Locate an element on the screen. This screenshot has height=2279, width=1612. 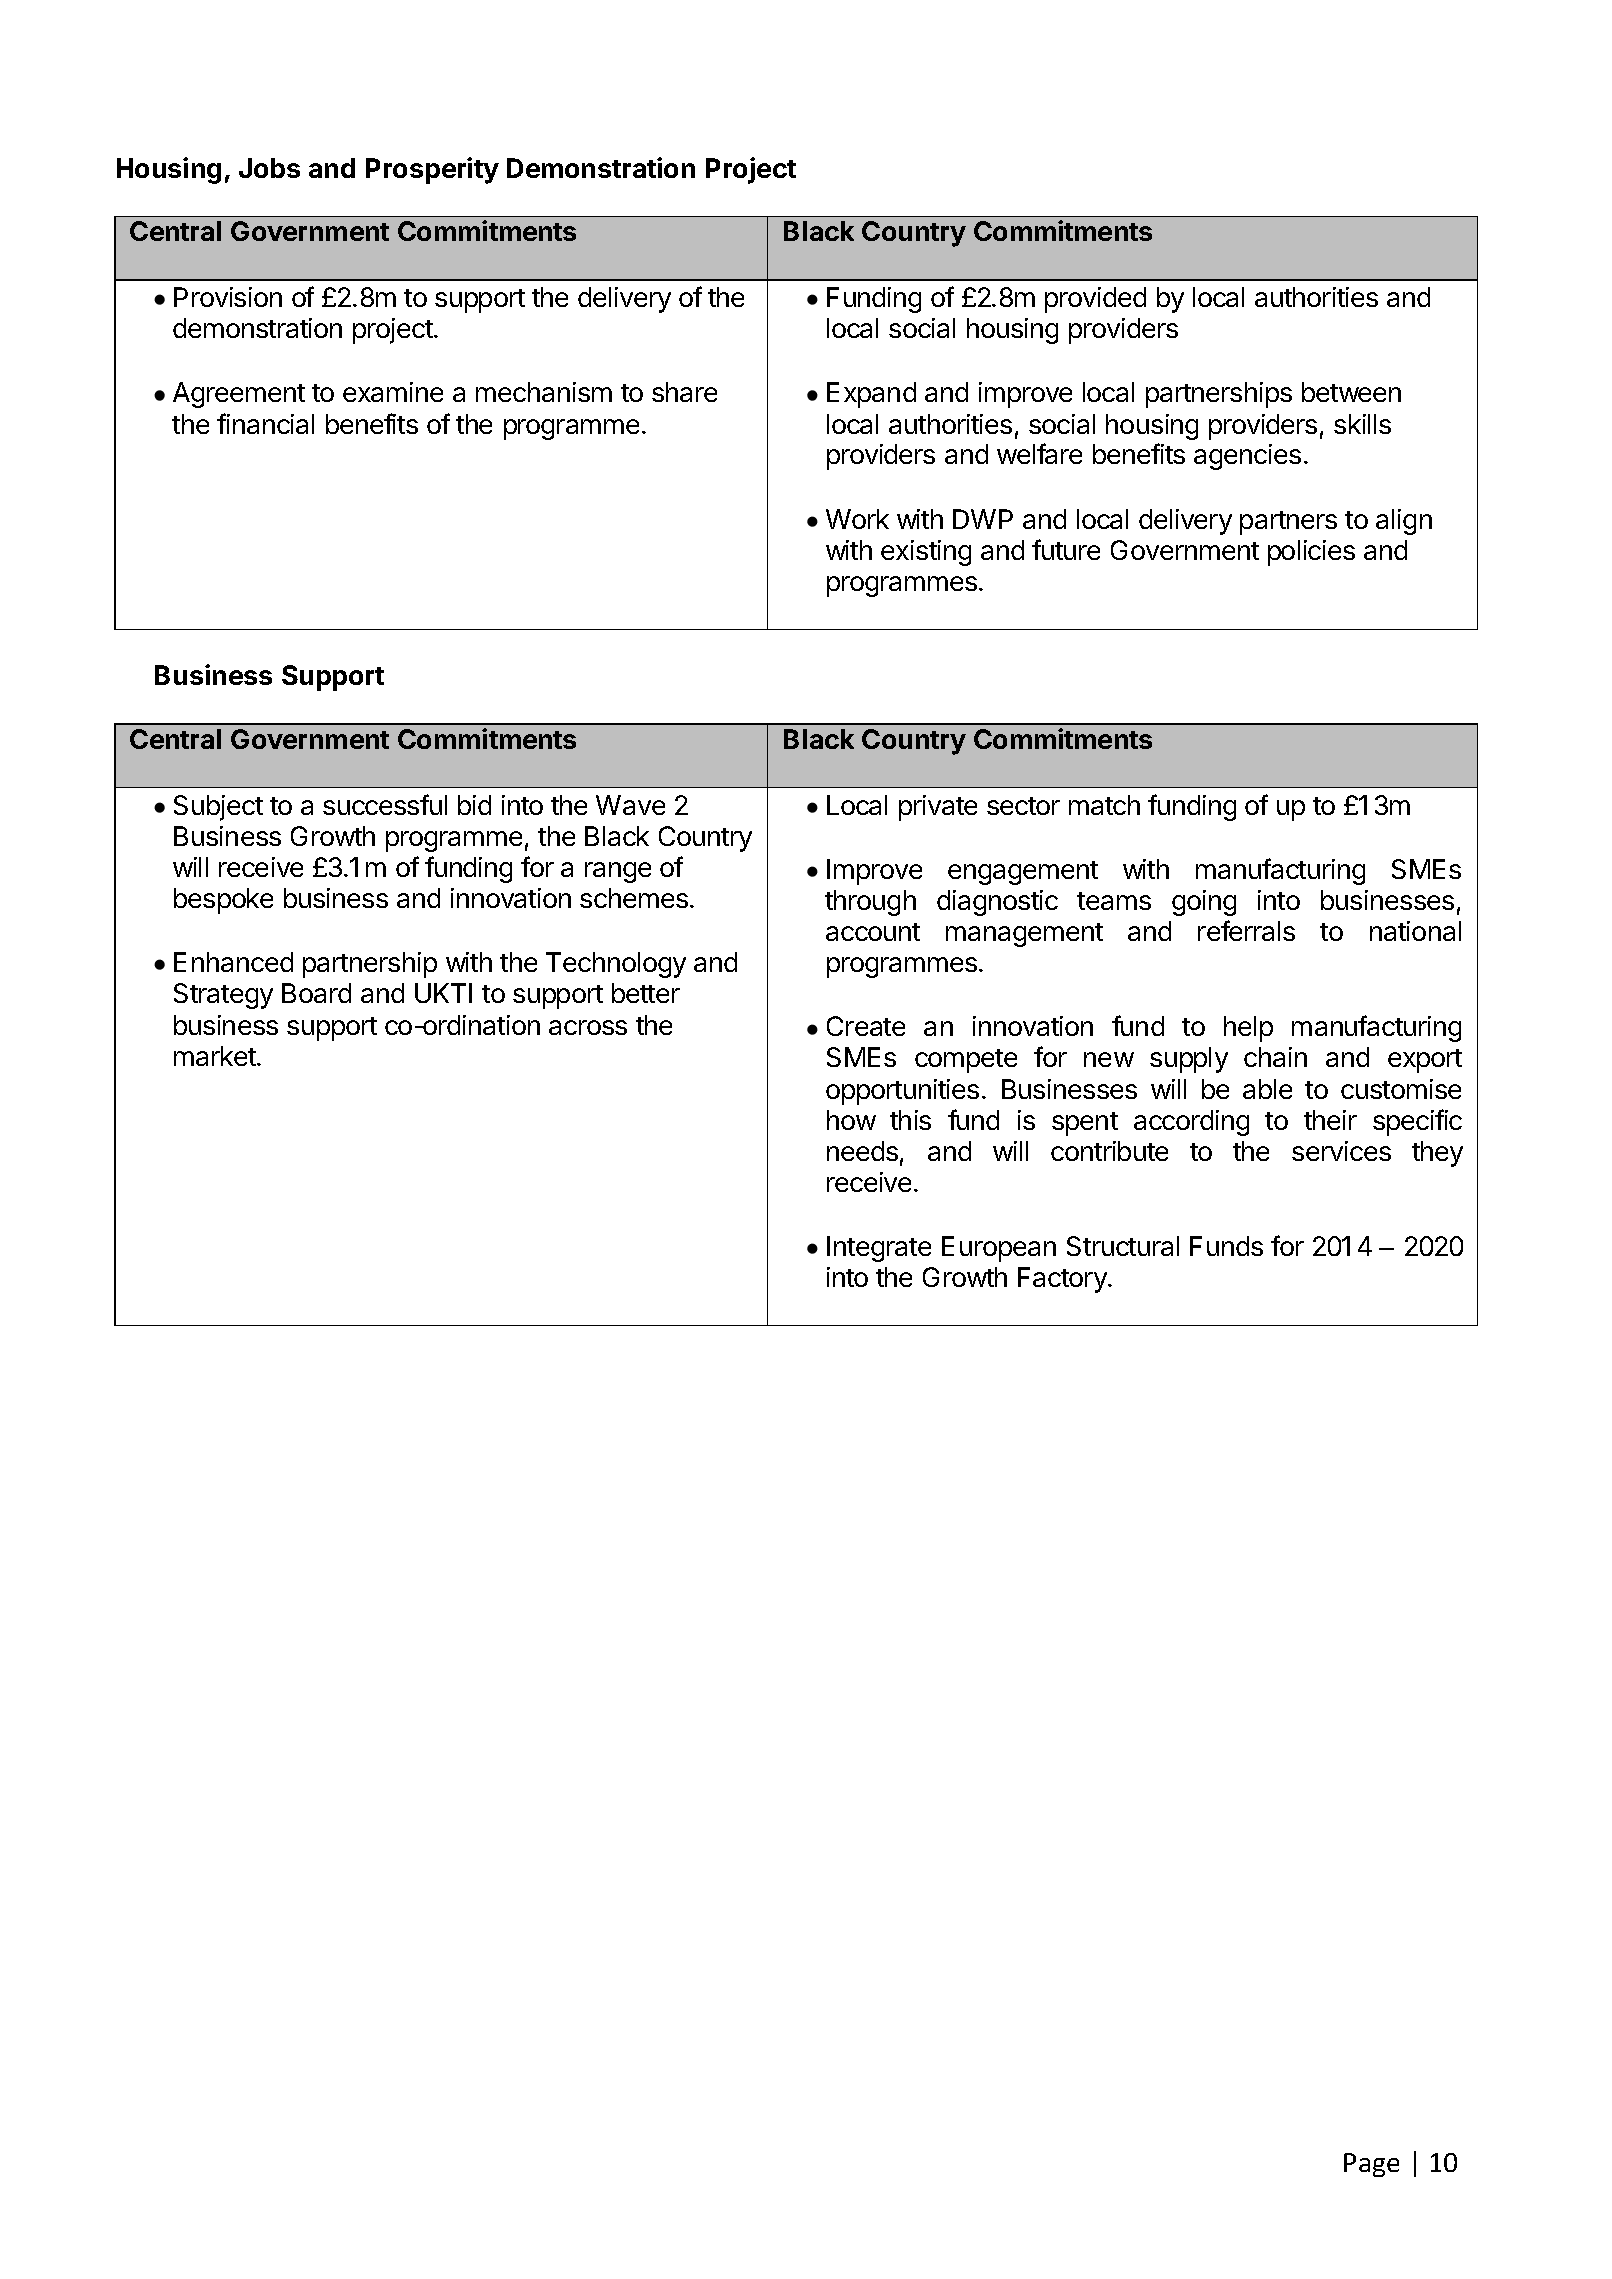
Expand is located at coordinates (871, 395).
